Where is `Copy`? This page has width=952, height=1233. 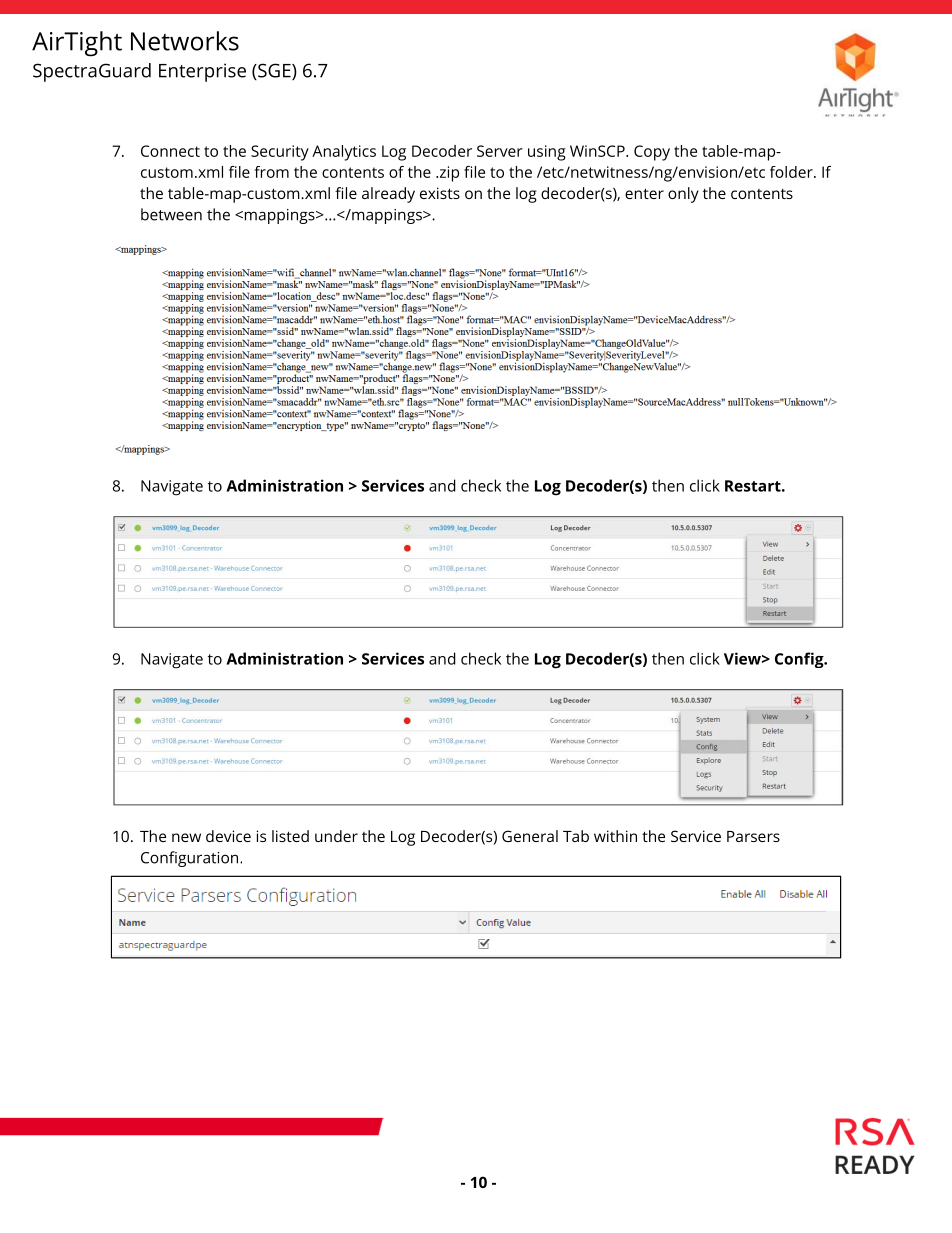
Copy is located at coordinates (652, 153).
